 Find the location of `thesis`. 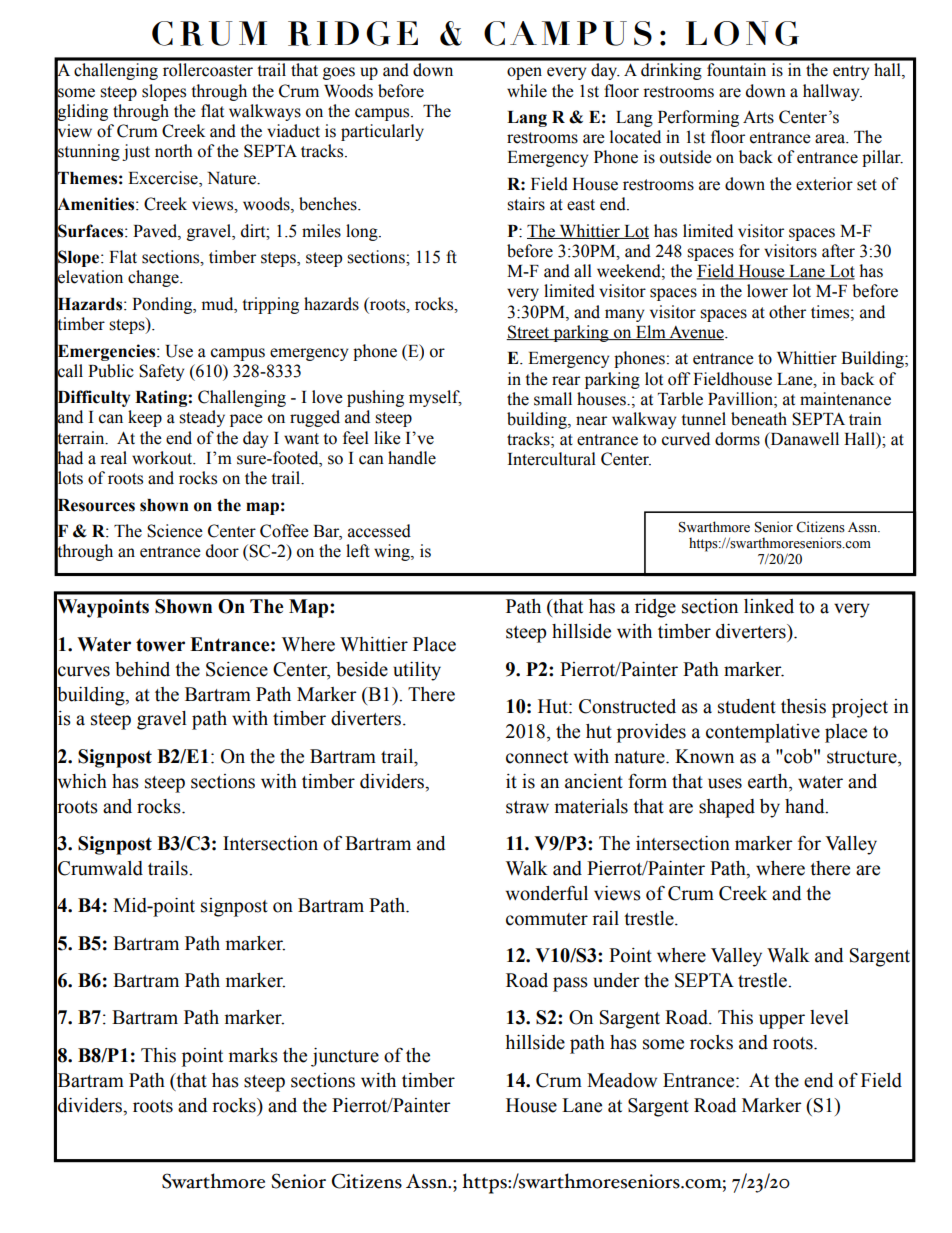

thesis is located at coordinates (803, 706).
